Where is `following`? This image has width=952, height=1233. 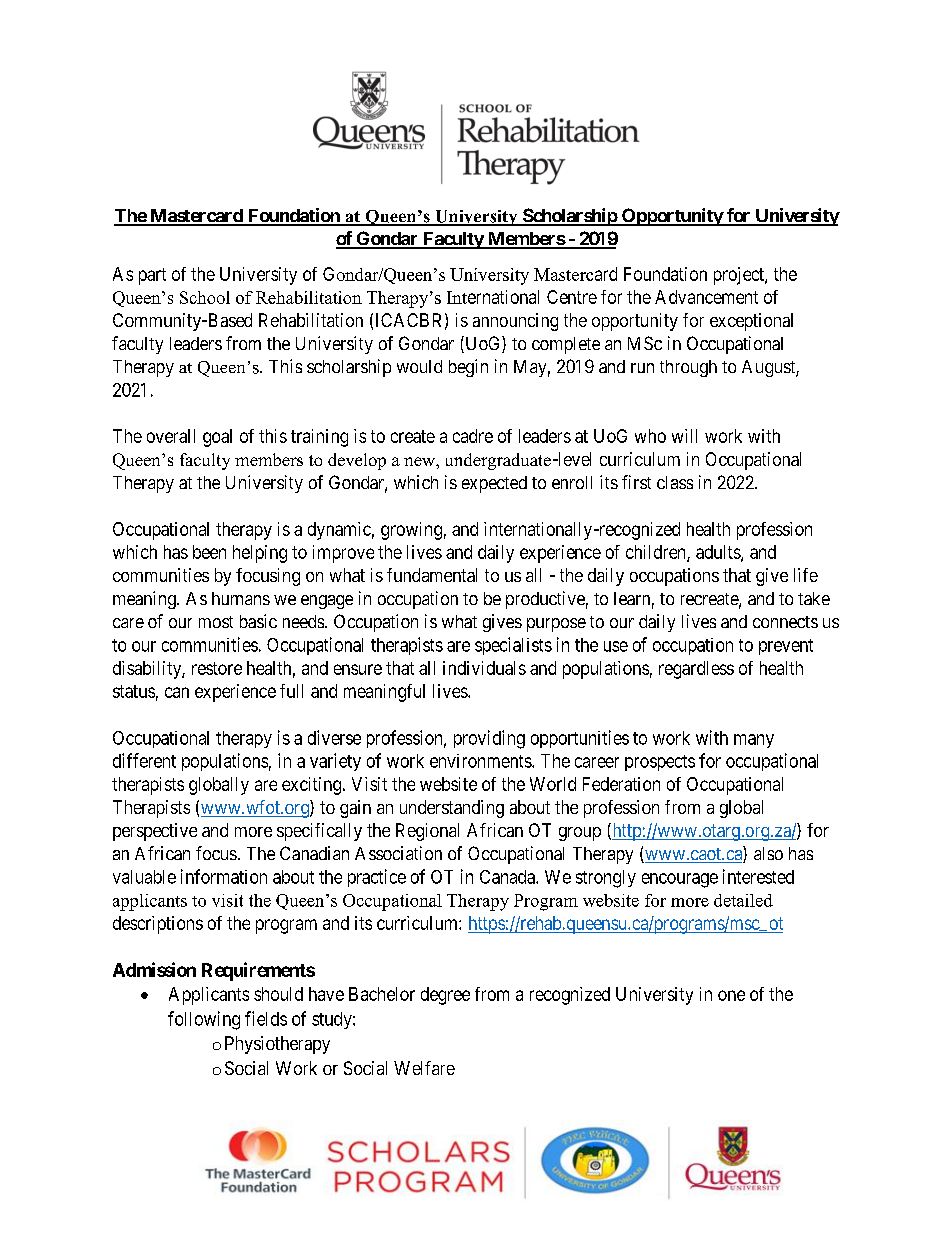
following is located at coordinates (204, 1020).
